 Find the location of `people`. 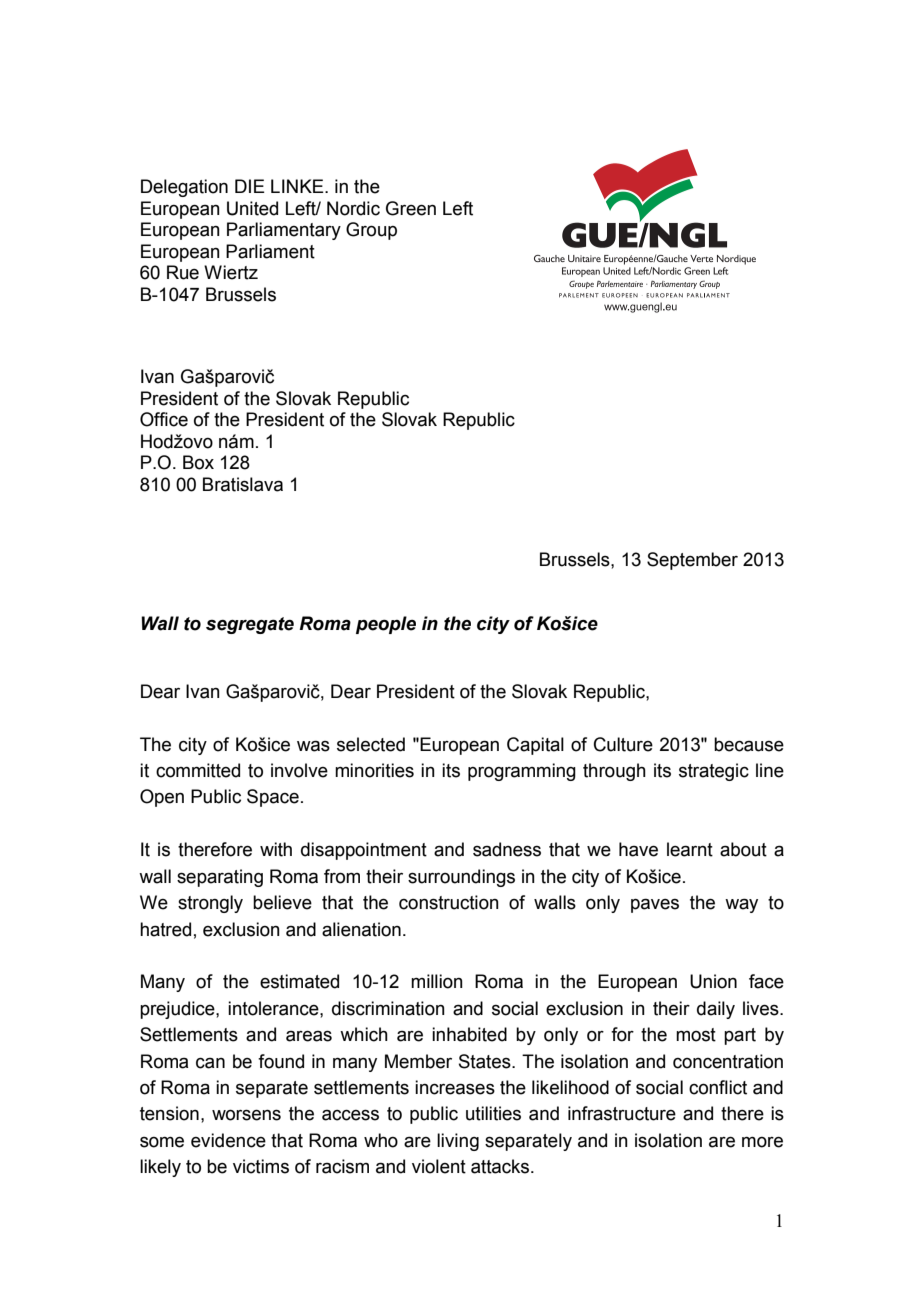

people is located at coordinates (386, 625).
